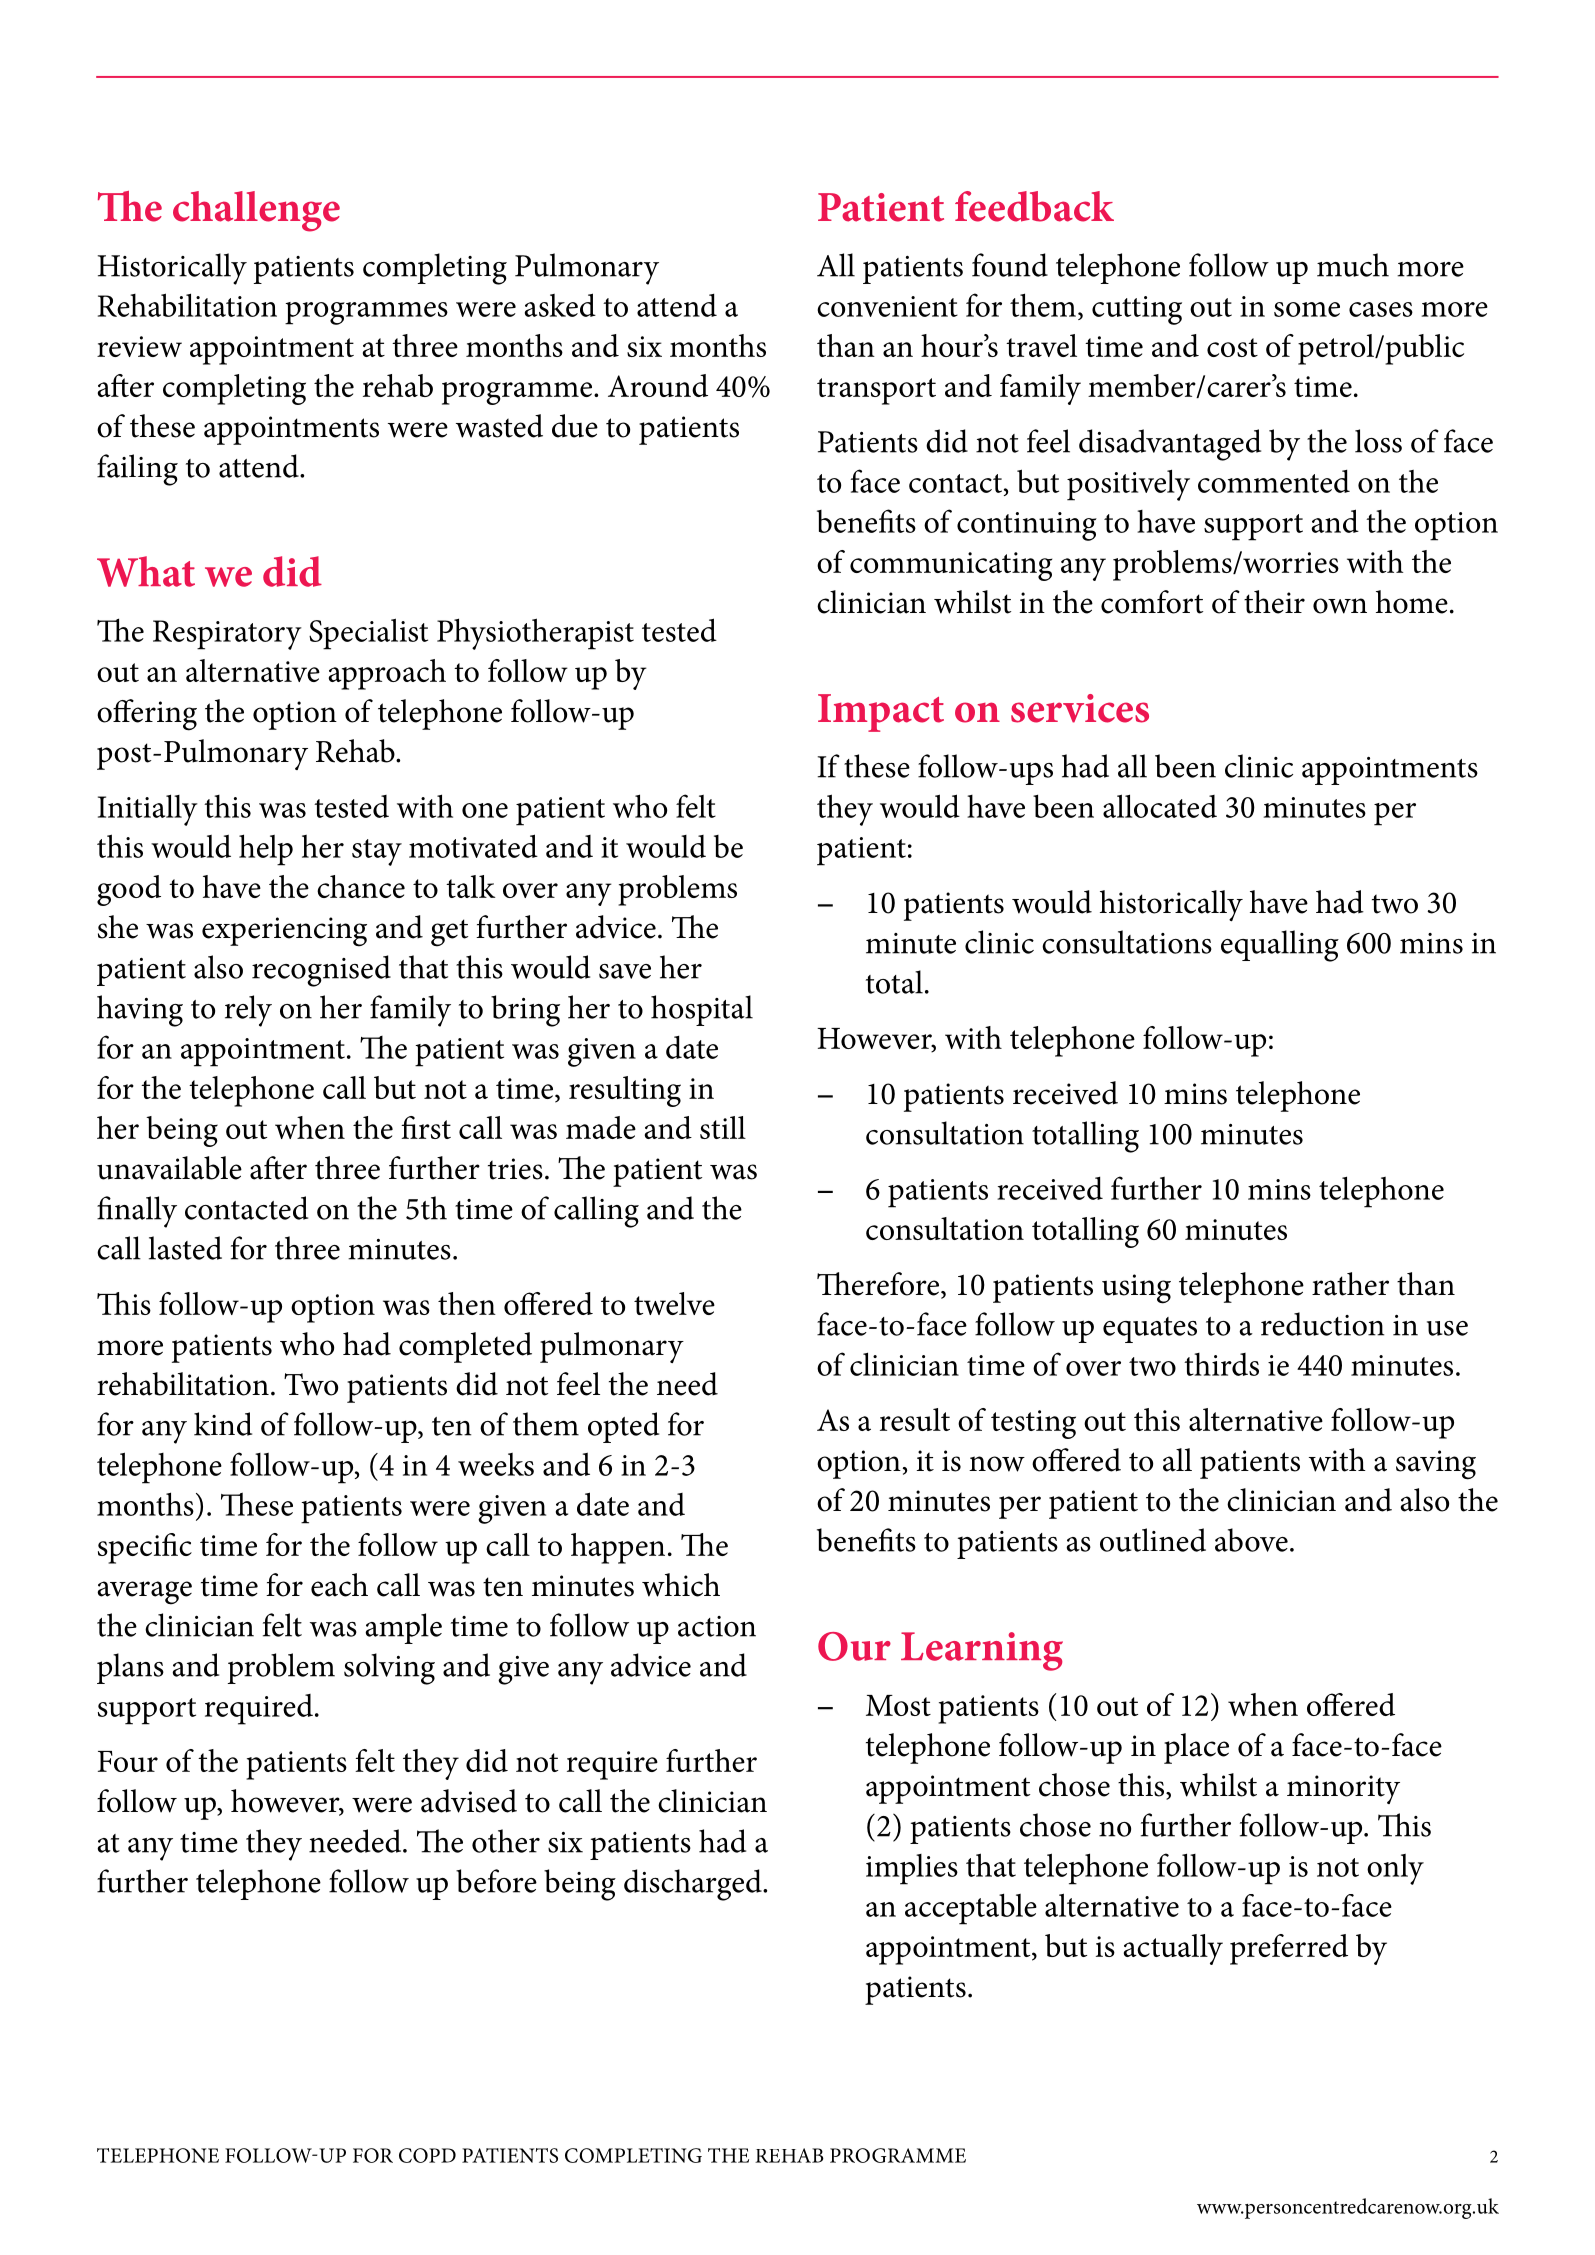 This image has height=2255, width=1595. Describe the element at coordinates (169, 1168) in the image. I see `unavailable` at that location.
